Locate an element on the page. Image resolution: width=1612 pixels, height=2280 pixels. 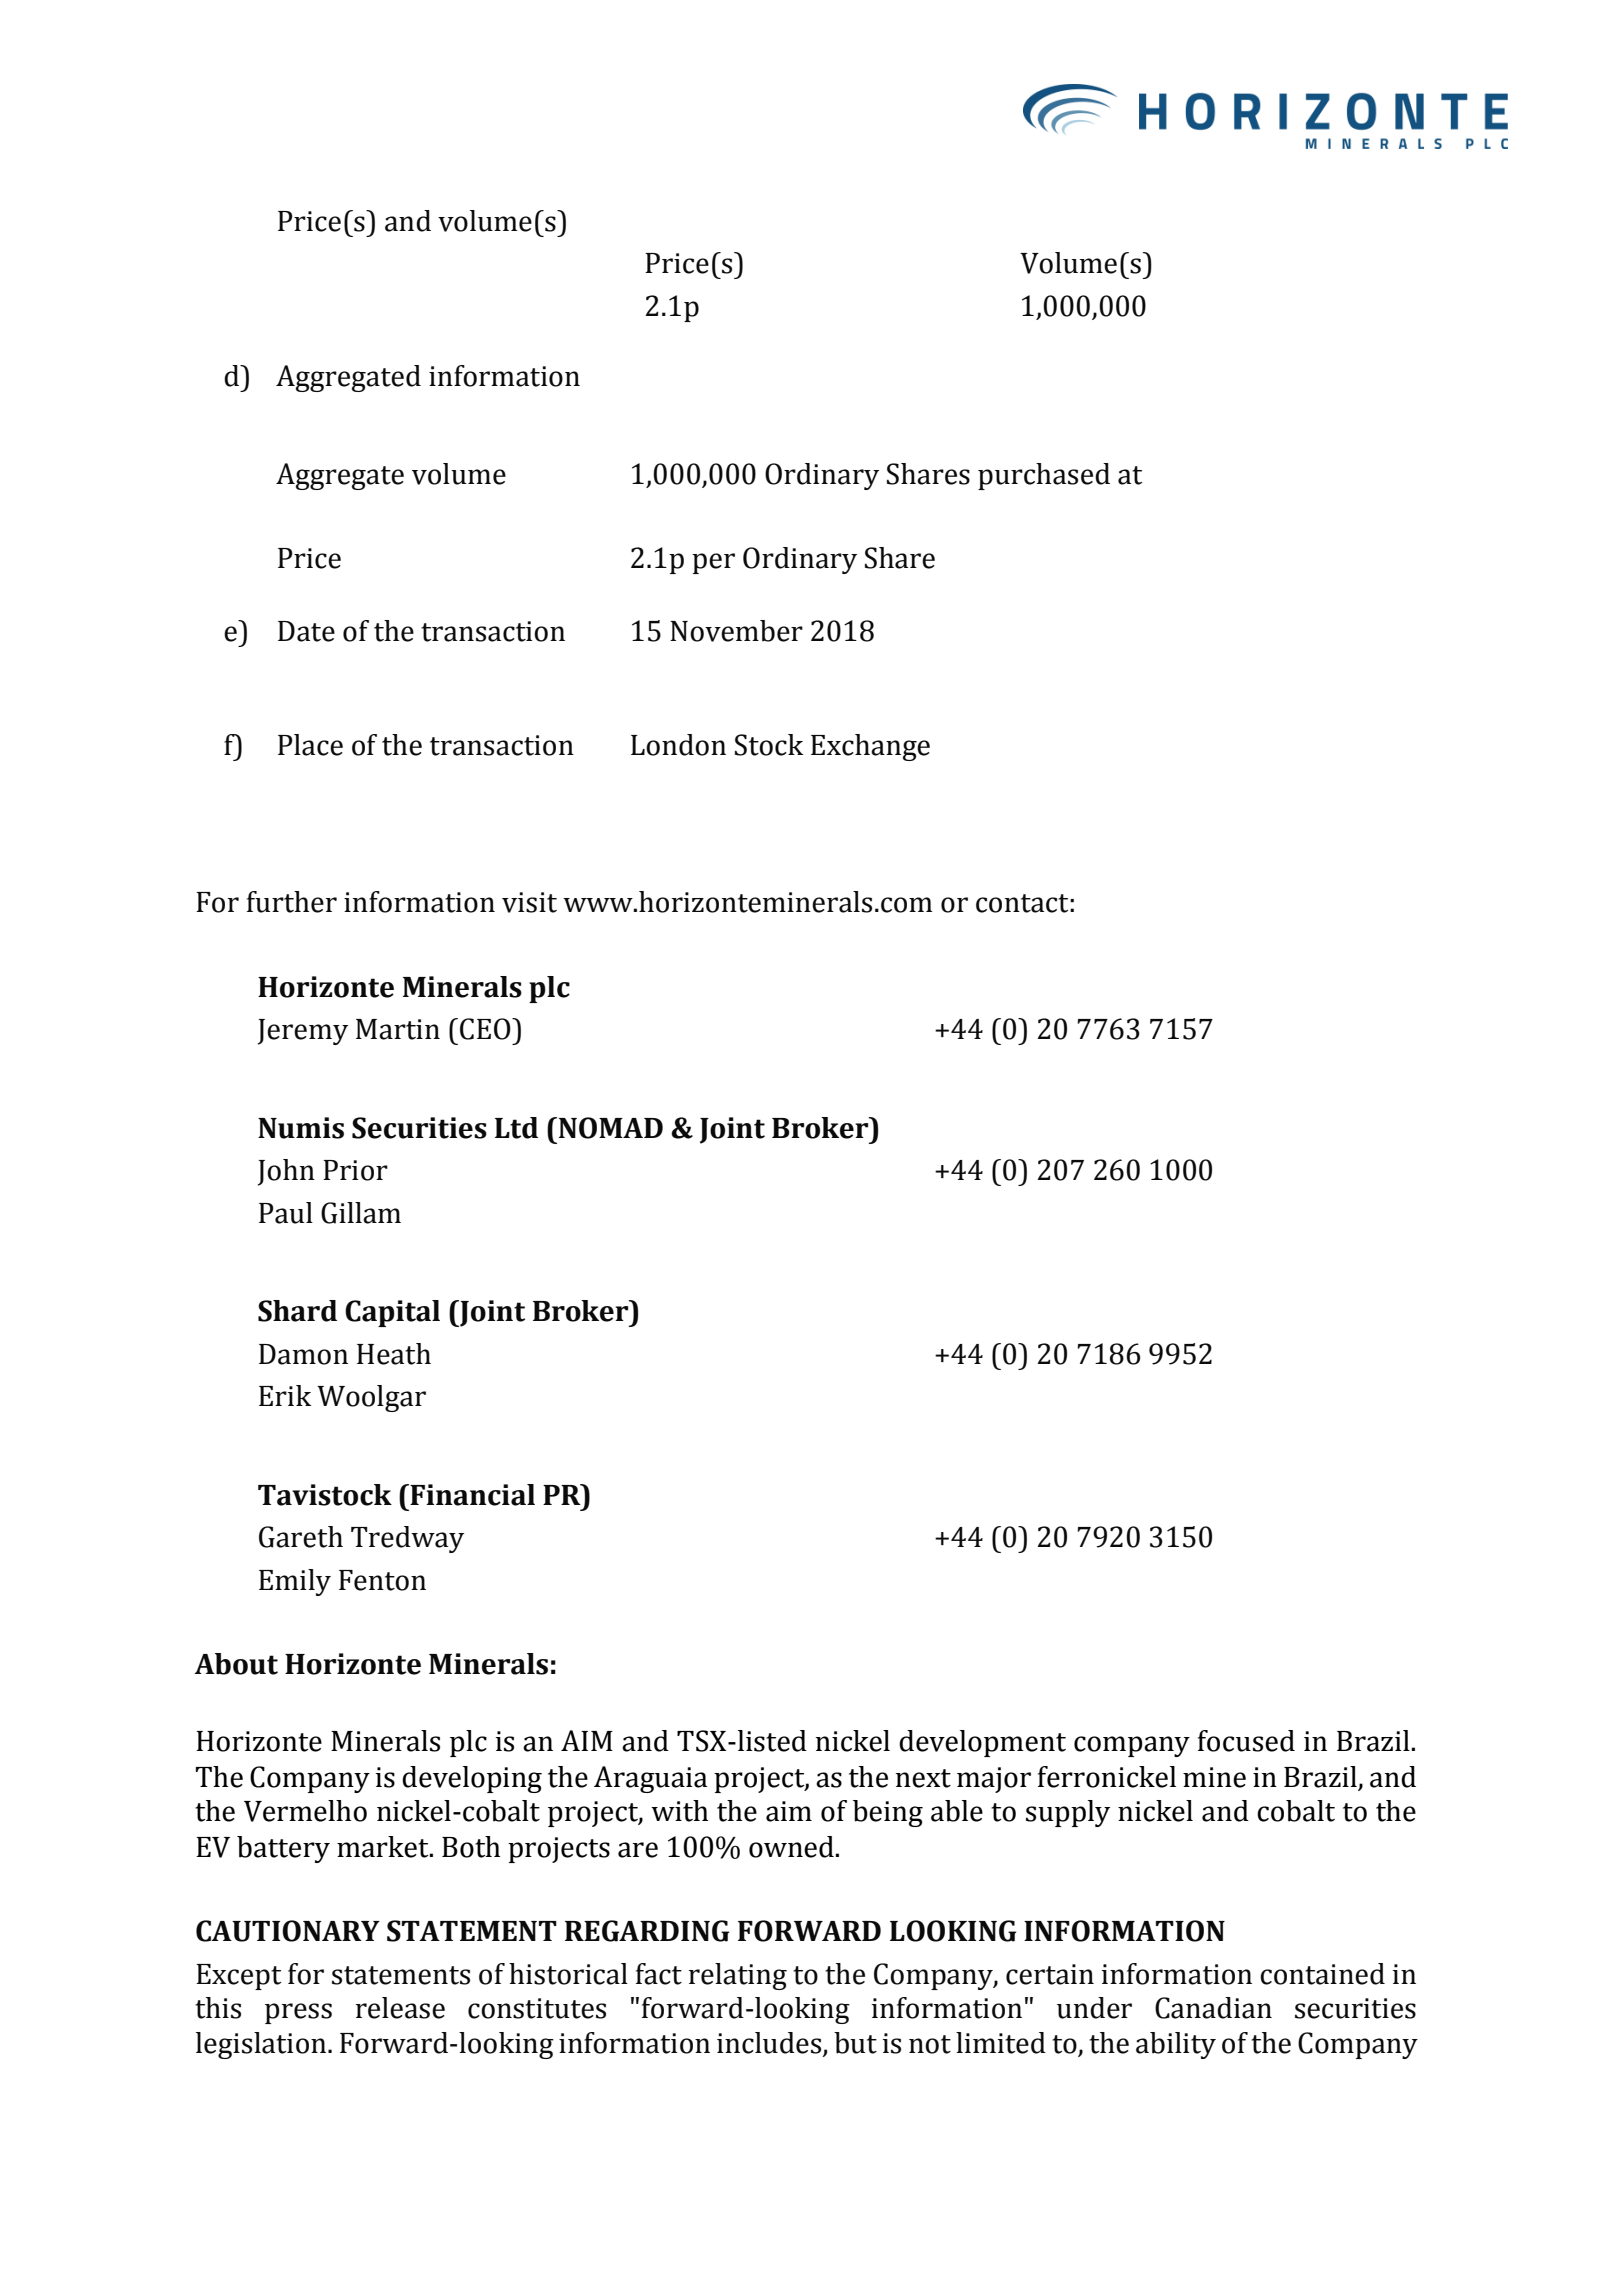
relating is located at coordinates (738, 1976).
